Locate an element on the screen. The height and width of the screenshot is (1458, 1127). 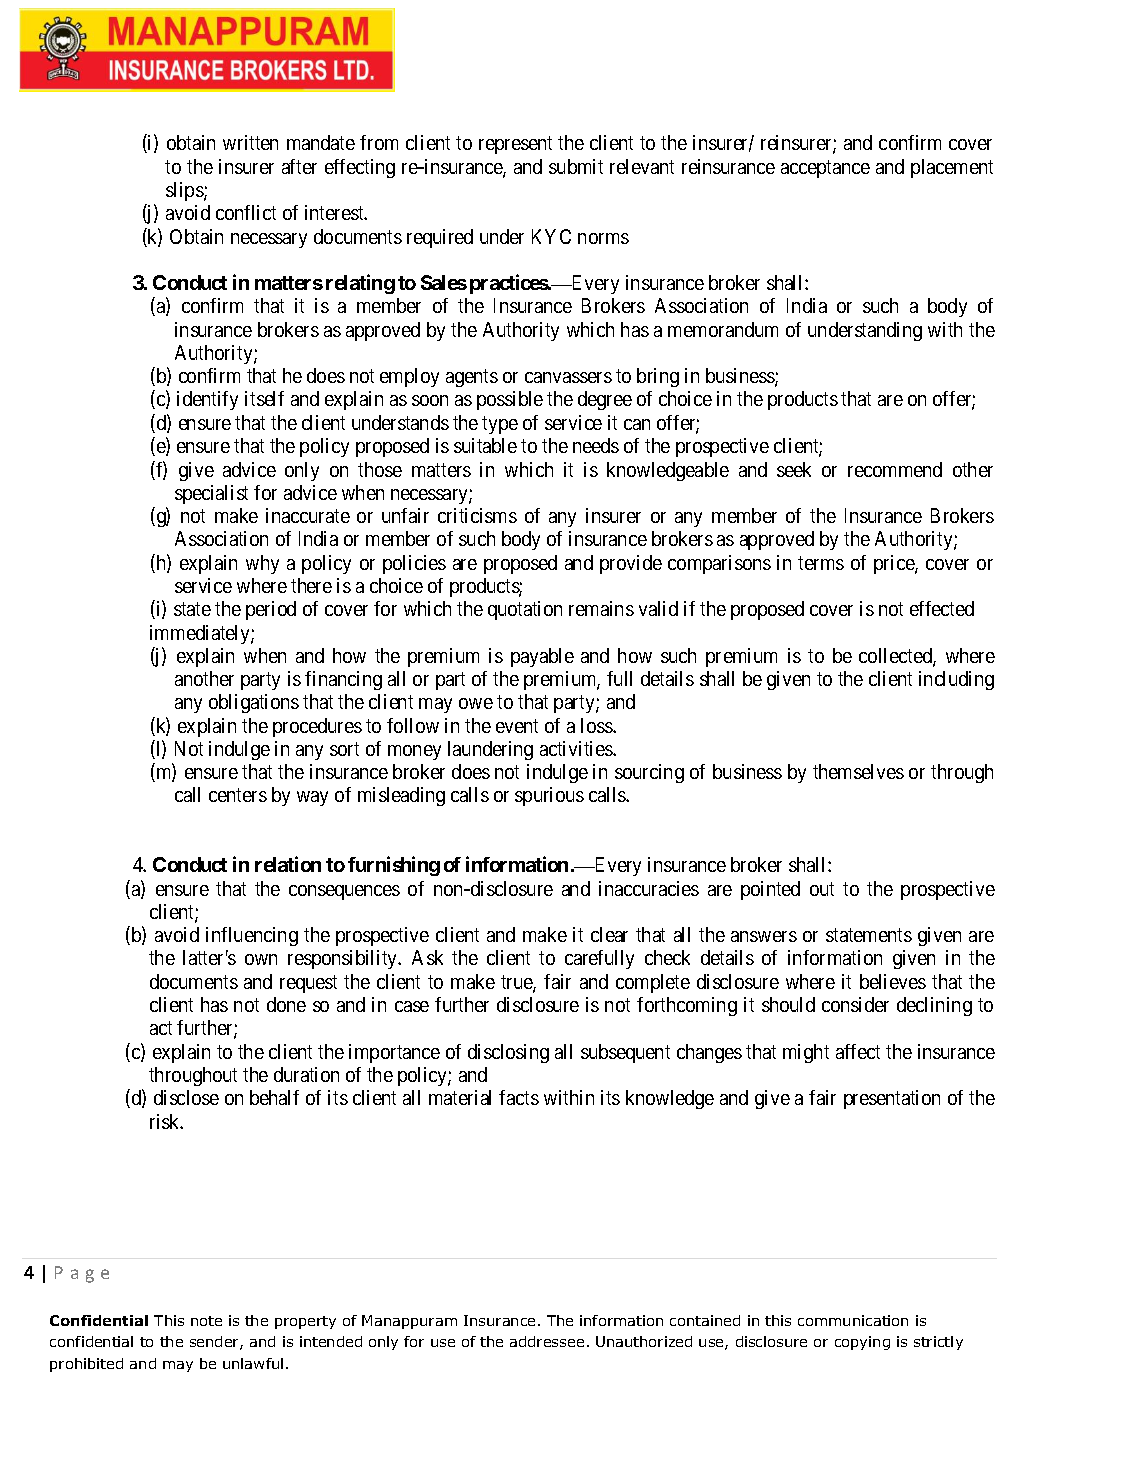
note is located at coordinates (206, 1321).
